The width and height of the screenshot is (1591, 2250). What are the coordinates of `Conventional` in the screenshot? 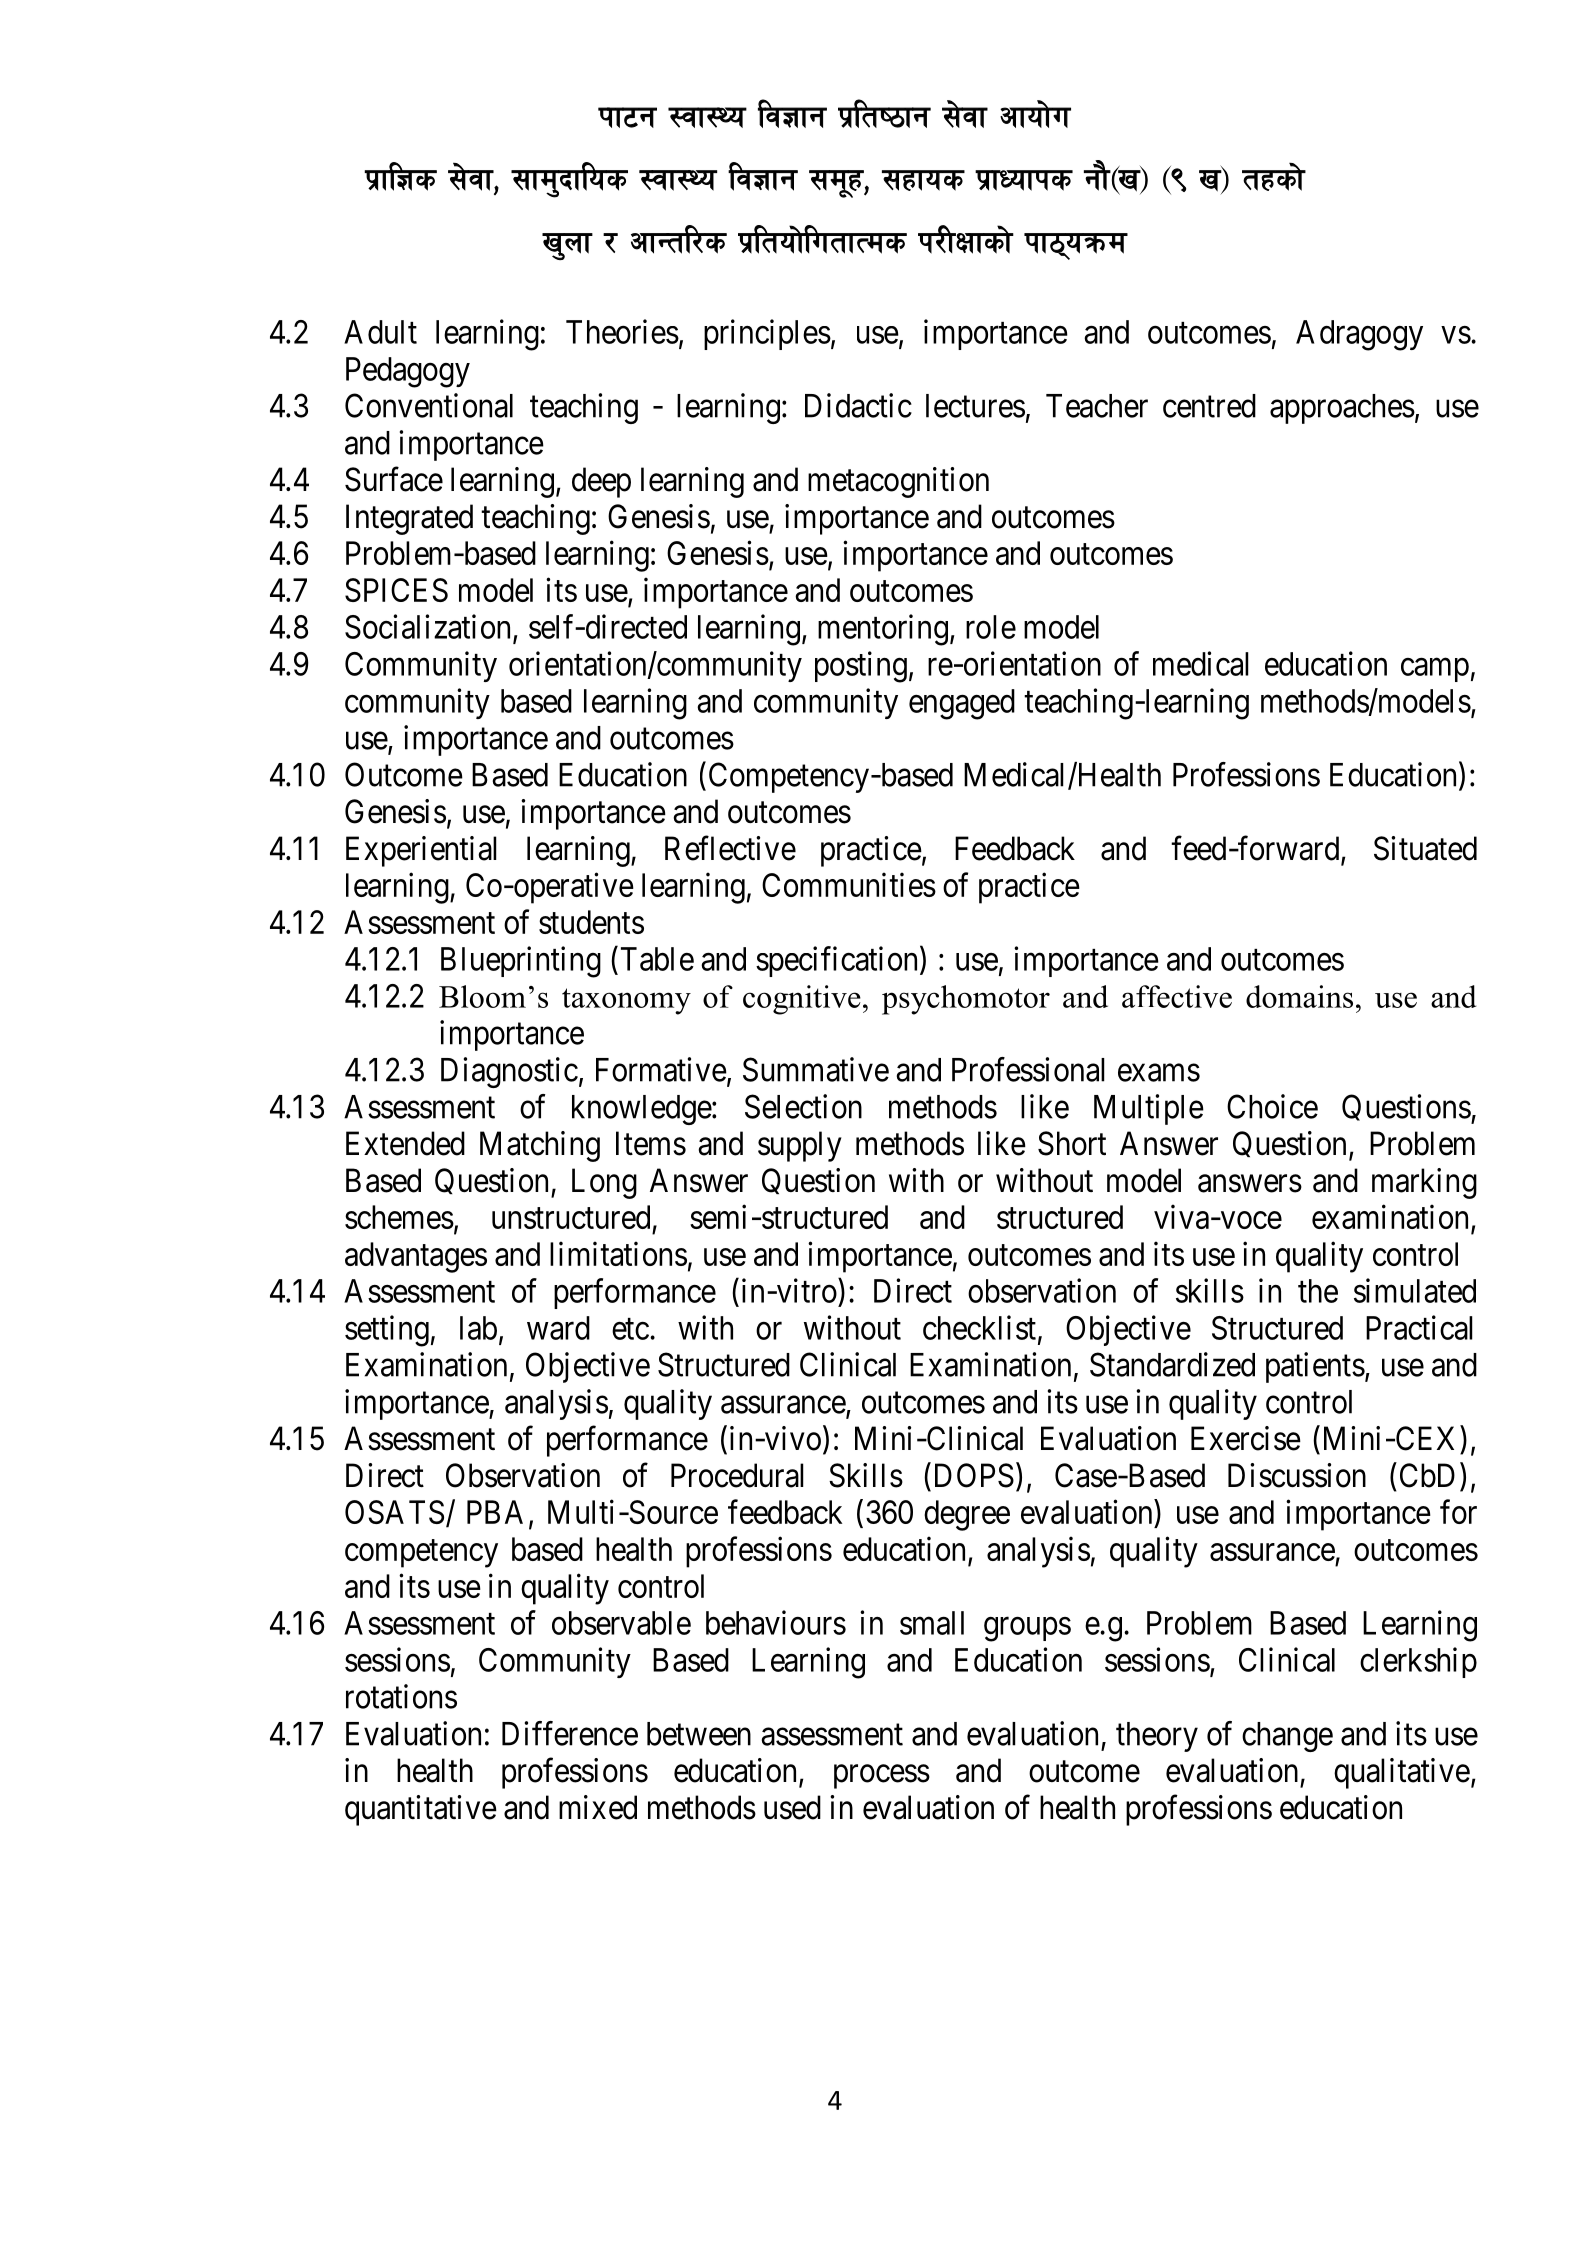 It's located at (429, 405).
